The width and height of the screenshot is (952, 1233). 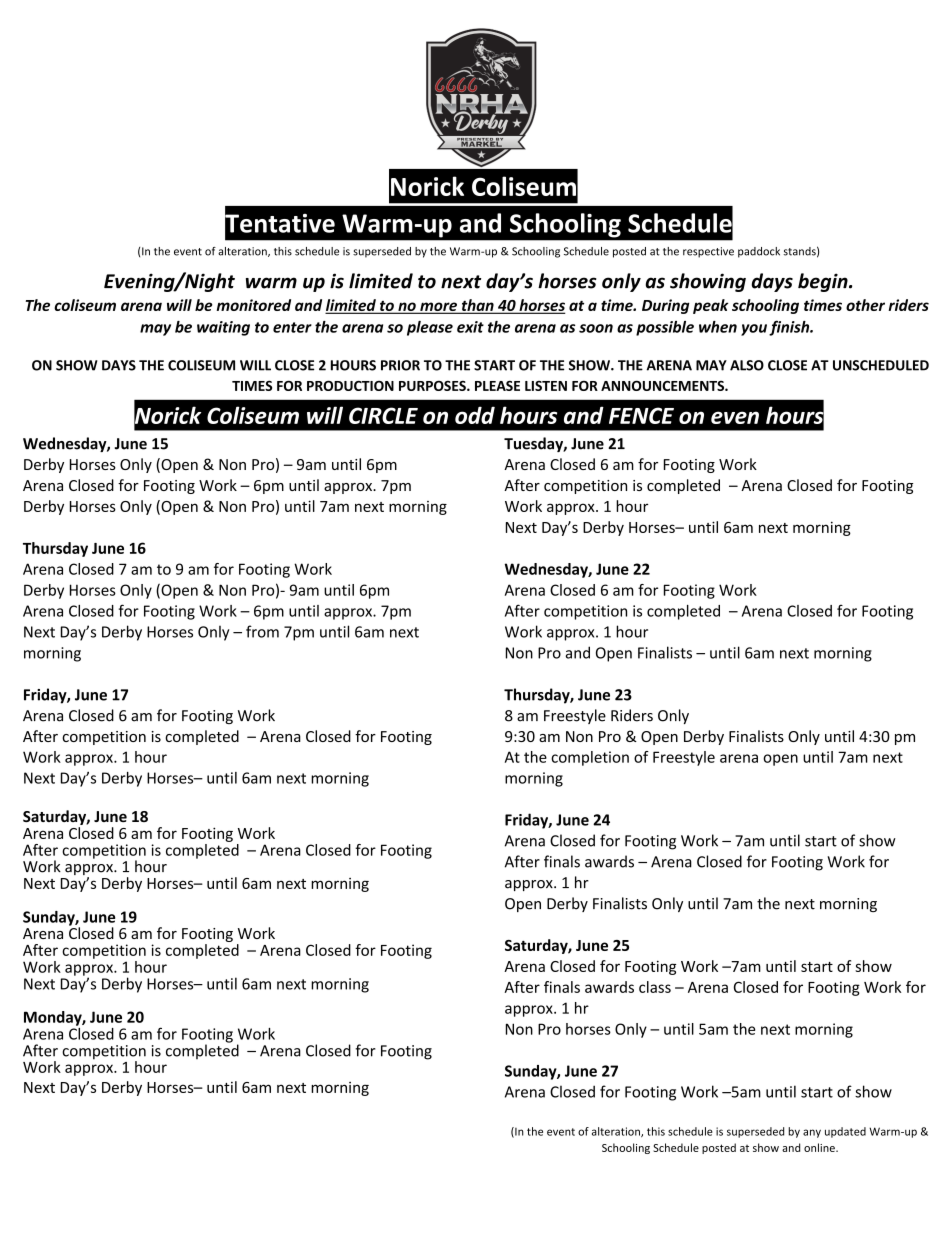 What do you see at coordinates (824, 282) in the screenshot?
I see `begin` at bounding box center [824, 282].
